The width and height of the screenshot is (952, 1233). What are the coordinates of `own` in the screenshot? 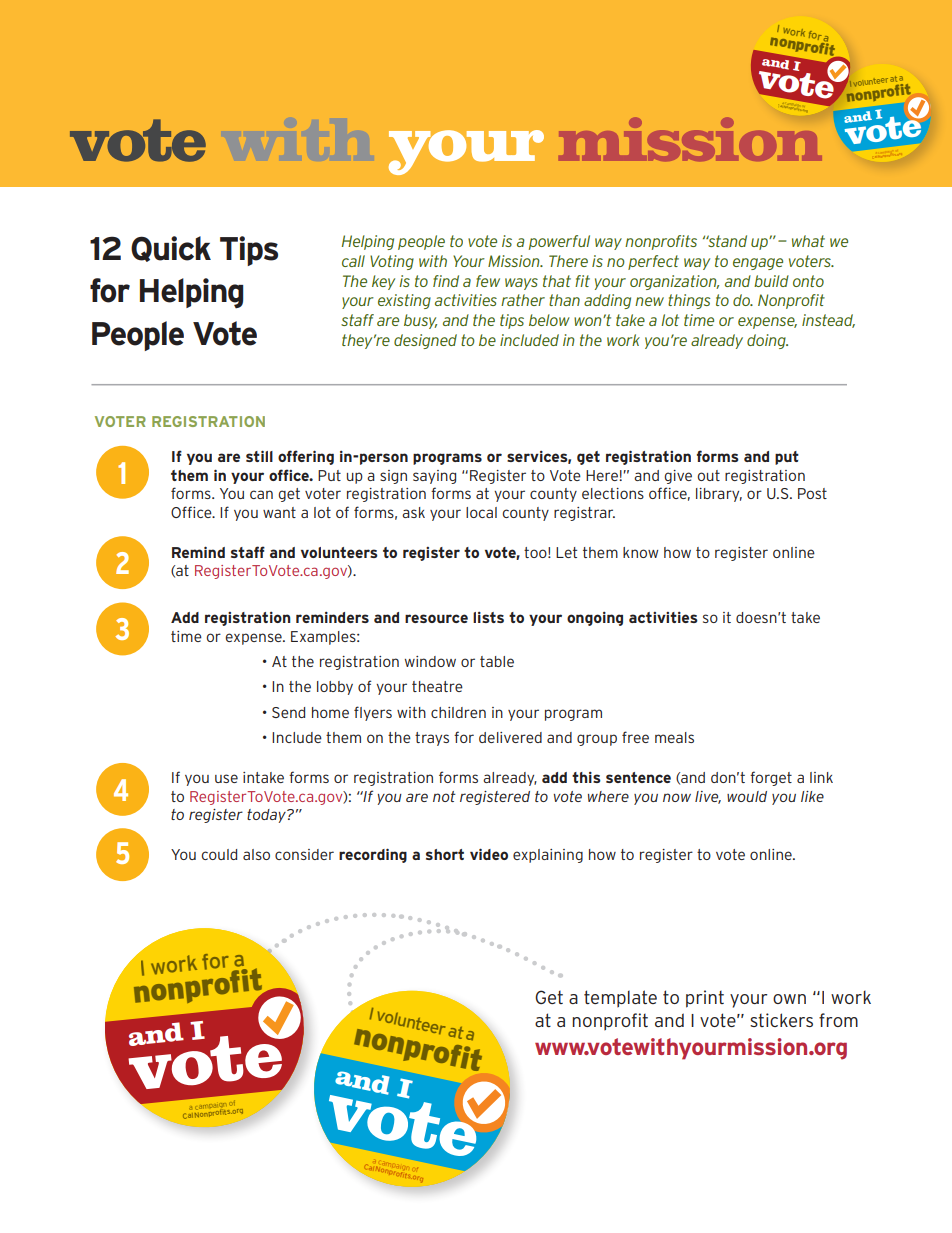 It's located at (789, 999).
